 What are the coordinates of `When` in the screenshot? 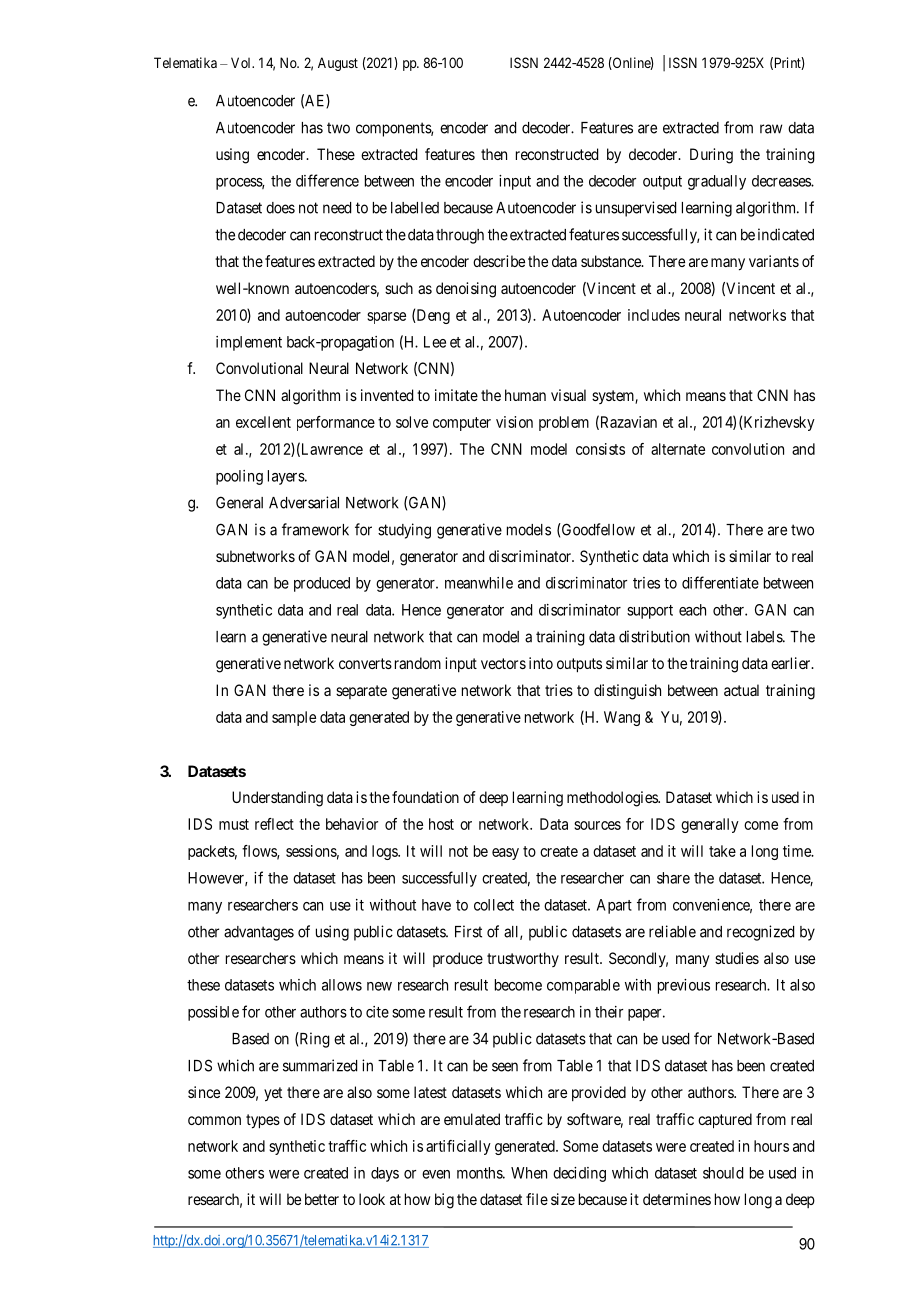 It's located at (529, 1173).
